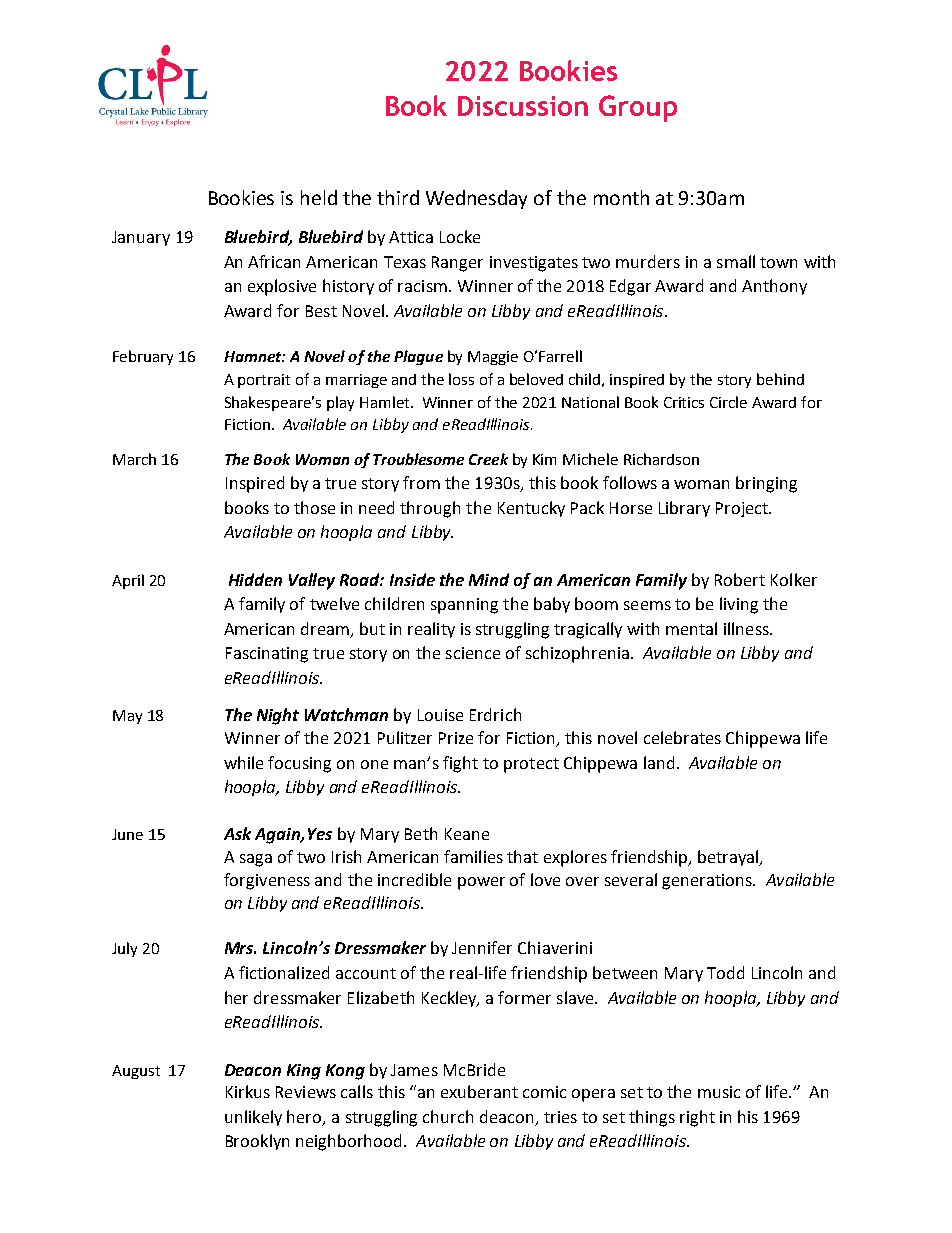  What do you see at coordinates (691, 628) in the screenshot?
I see `mental` at bounding box center [691, 628].
